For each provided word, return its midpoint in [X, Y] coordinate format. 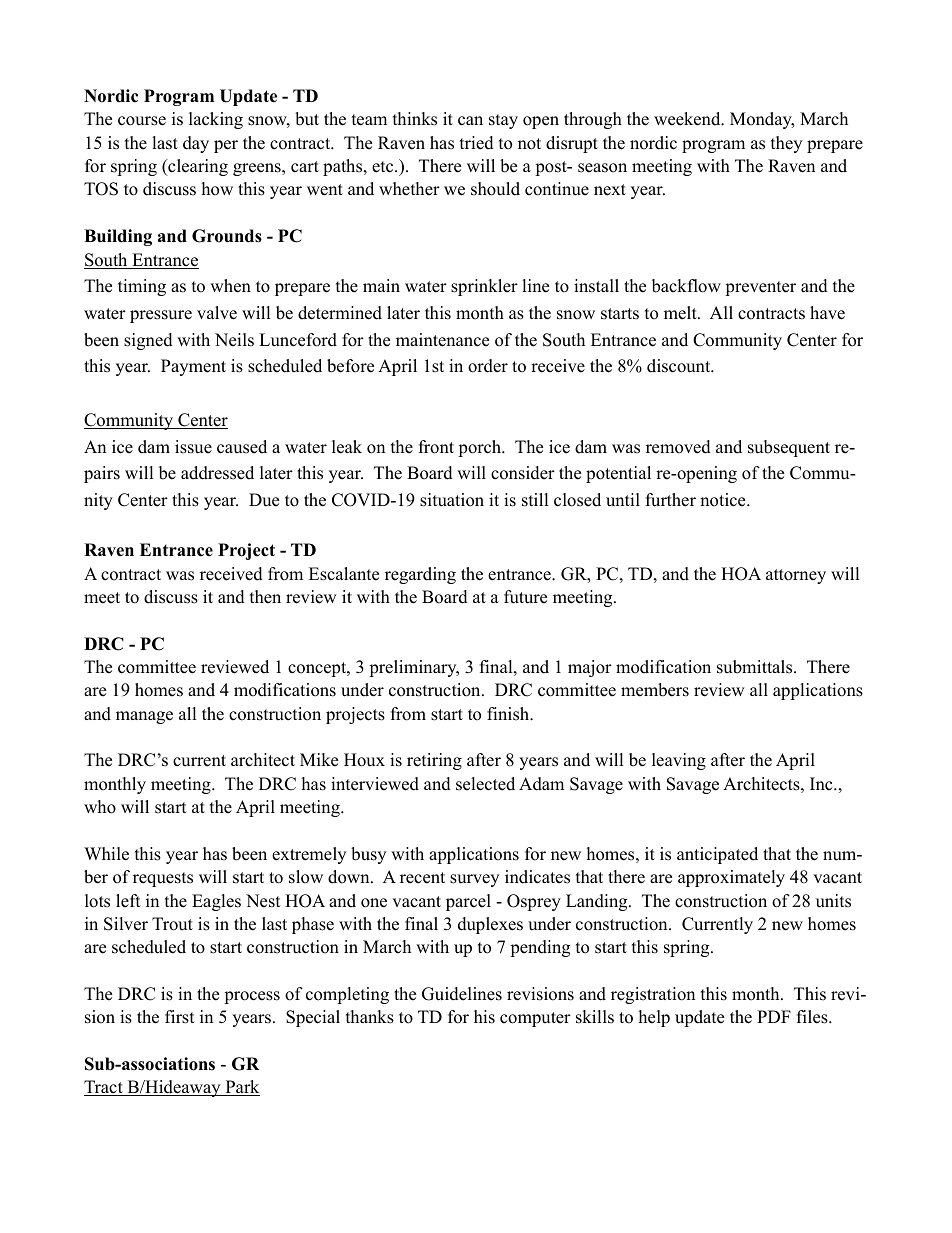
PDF [774, 1016]
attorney [796, 576]
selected [485, 784]
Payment [193, 367]
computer [535, 1019]
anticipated [717, 855]
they [786, 144]
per [226, 146]
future [525, 597]
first [180, 1017]
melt [681, 313]
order [488, 366]
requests [163, 879]
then [265, 597]
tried [477, 143]
